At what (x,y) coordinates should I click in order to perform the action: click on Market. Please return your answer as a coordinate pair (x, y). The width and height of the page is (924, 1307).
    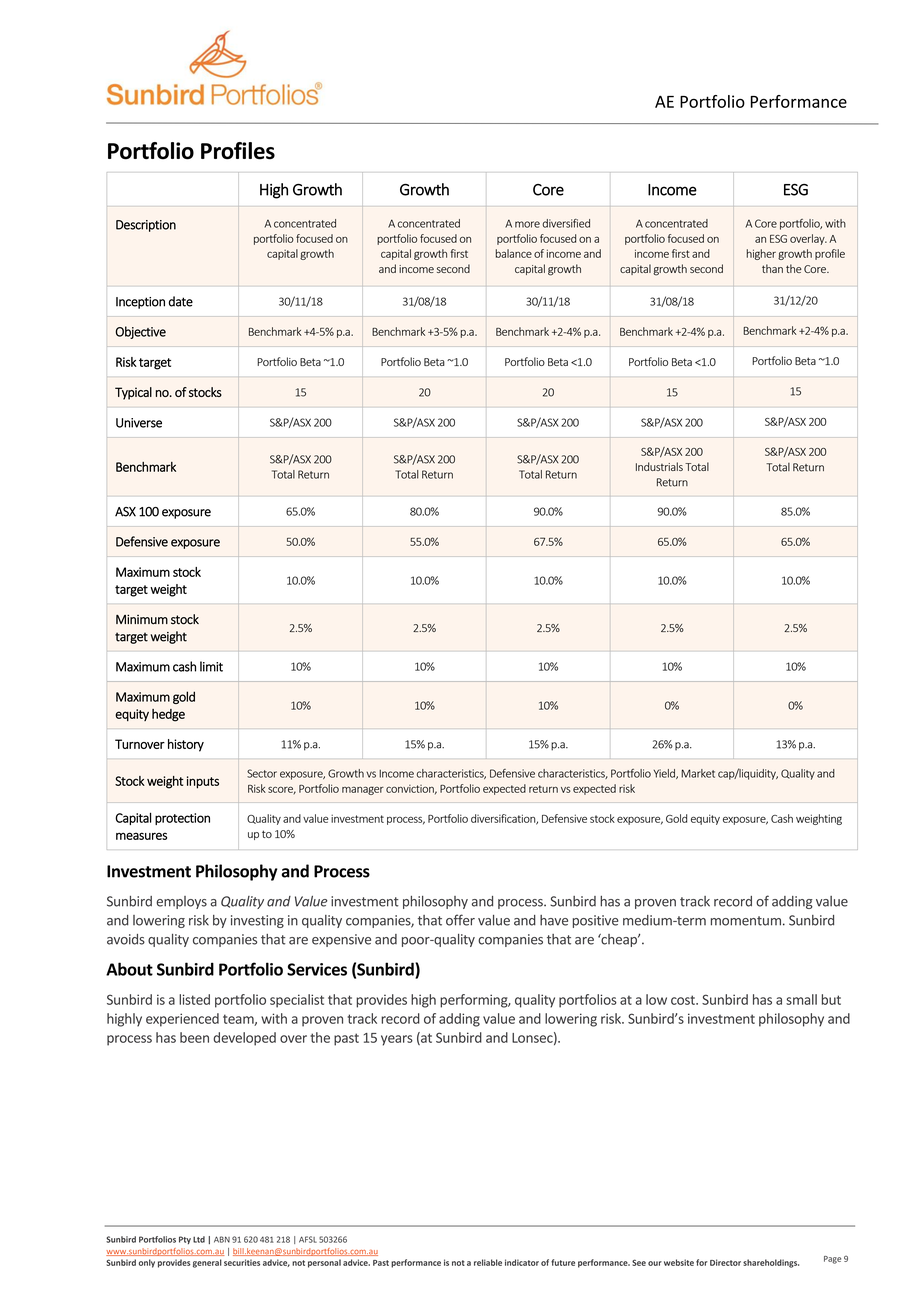
    Looking at the image, I should click on (698, 773).
